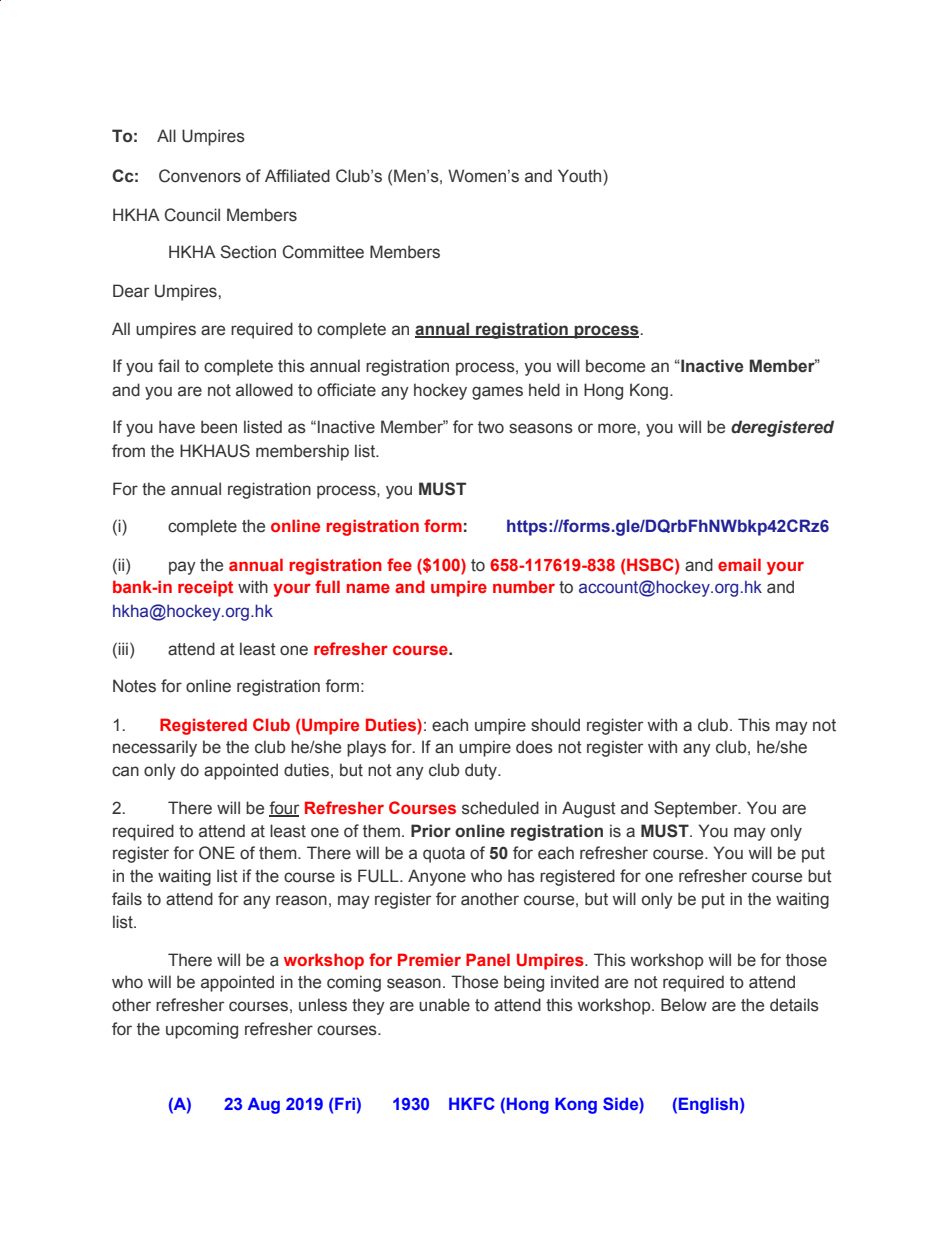 Image resolution: width=952 pixels, height=1233 pixels. What do you see at coordinates (345, 1103) in the screenshot?
I see `Fri` at bounding box center [345, 1103].
